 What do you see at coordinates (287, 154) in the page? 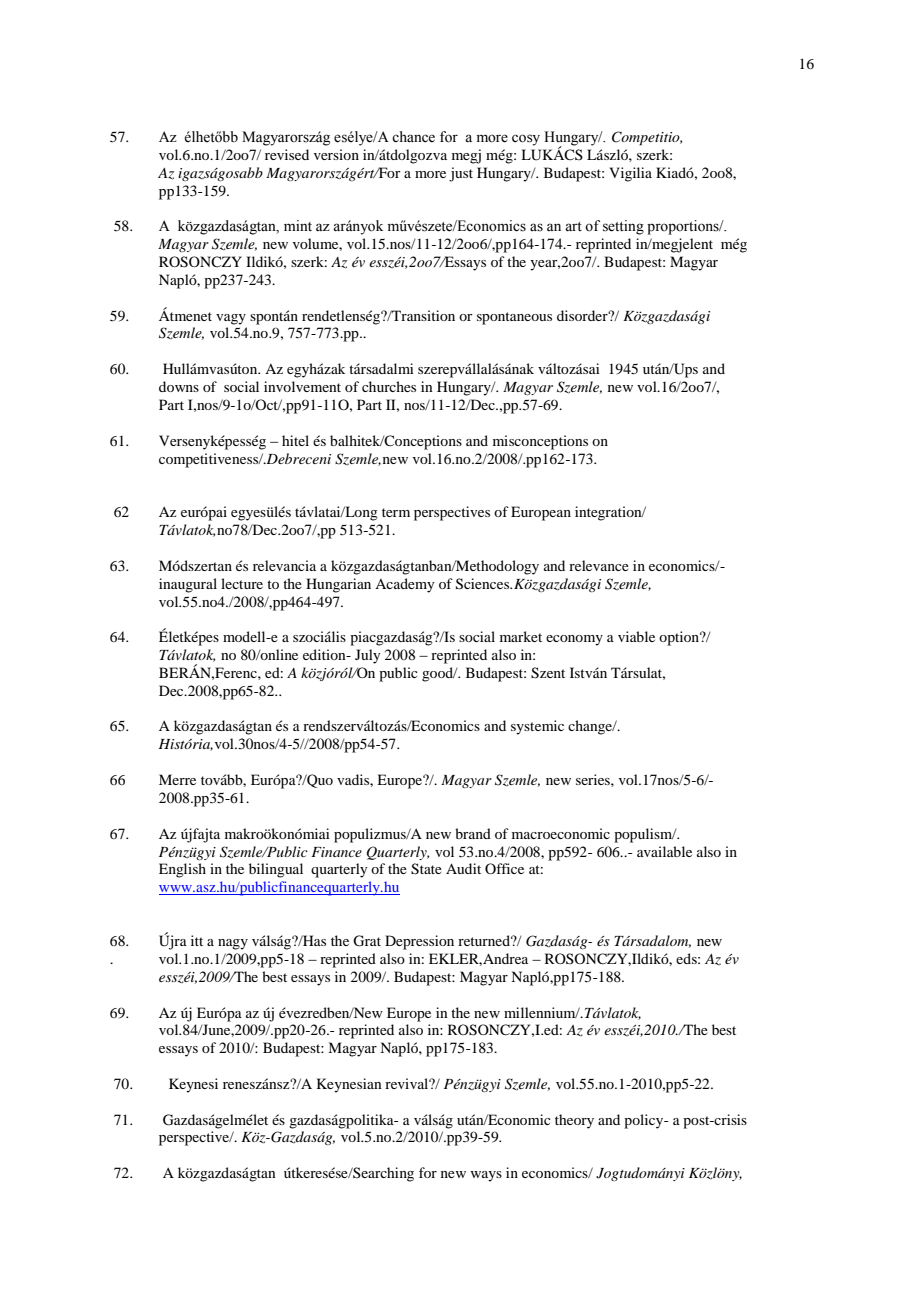
I see `revised` at bounding box center [287, 154].
